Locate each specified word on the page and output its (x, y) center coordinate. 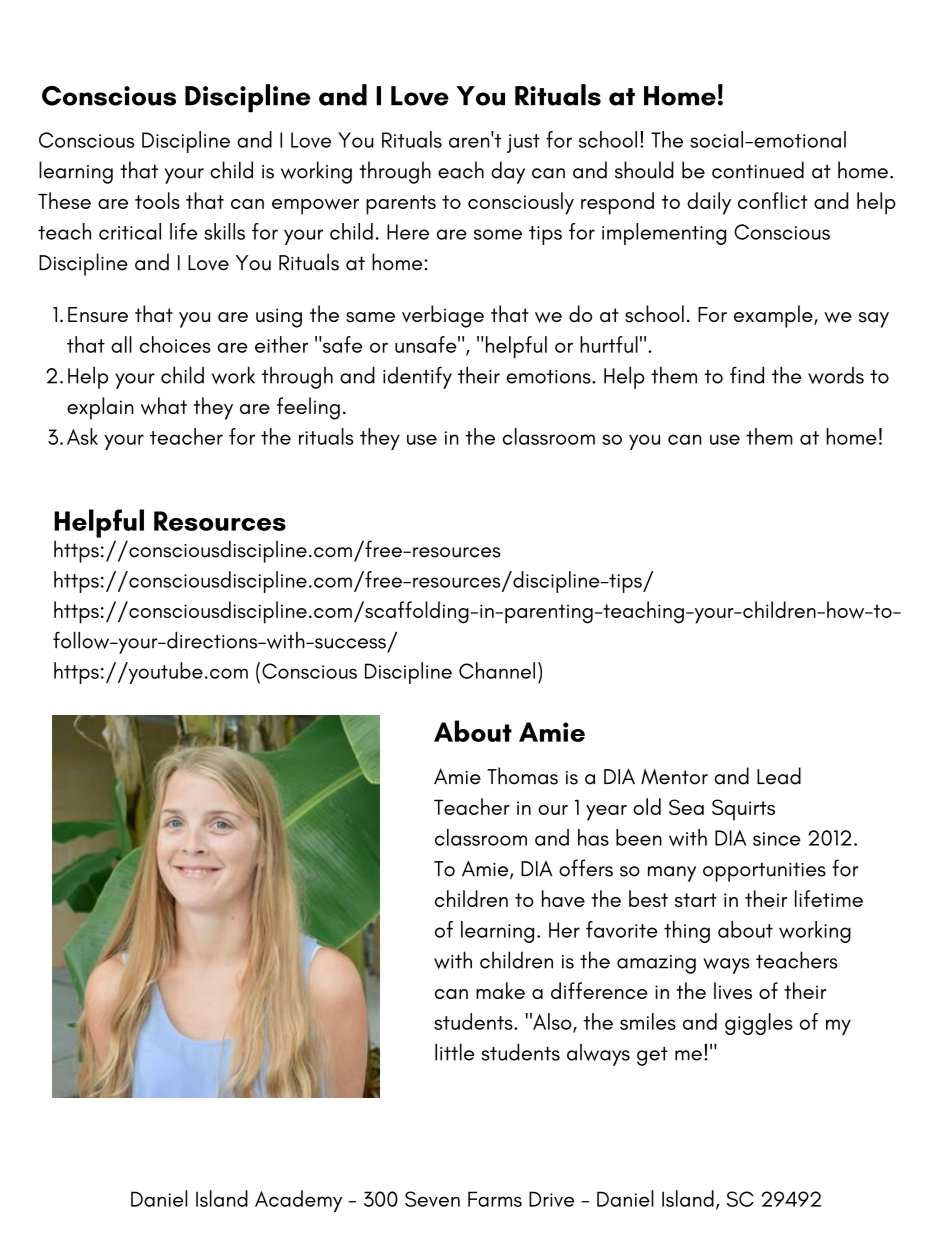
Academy (298, 1201)
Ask (82, 436)
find (747, 375)
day (508, 172)
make (500, 990)
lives (733, 991)
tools (157, 200)
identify (417, 377)
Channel (497, 670)
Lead (779, 776)
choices (175, 344)
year (606, 813)
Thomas (522, 776)
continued (758, 170)
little (454, 1052)
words (836, 375)
